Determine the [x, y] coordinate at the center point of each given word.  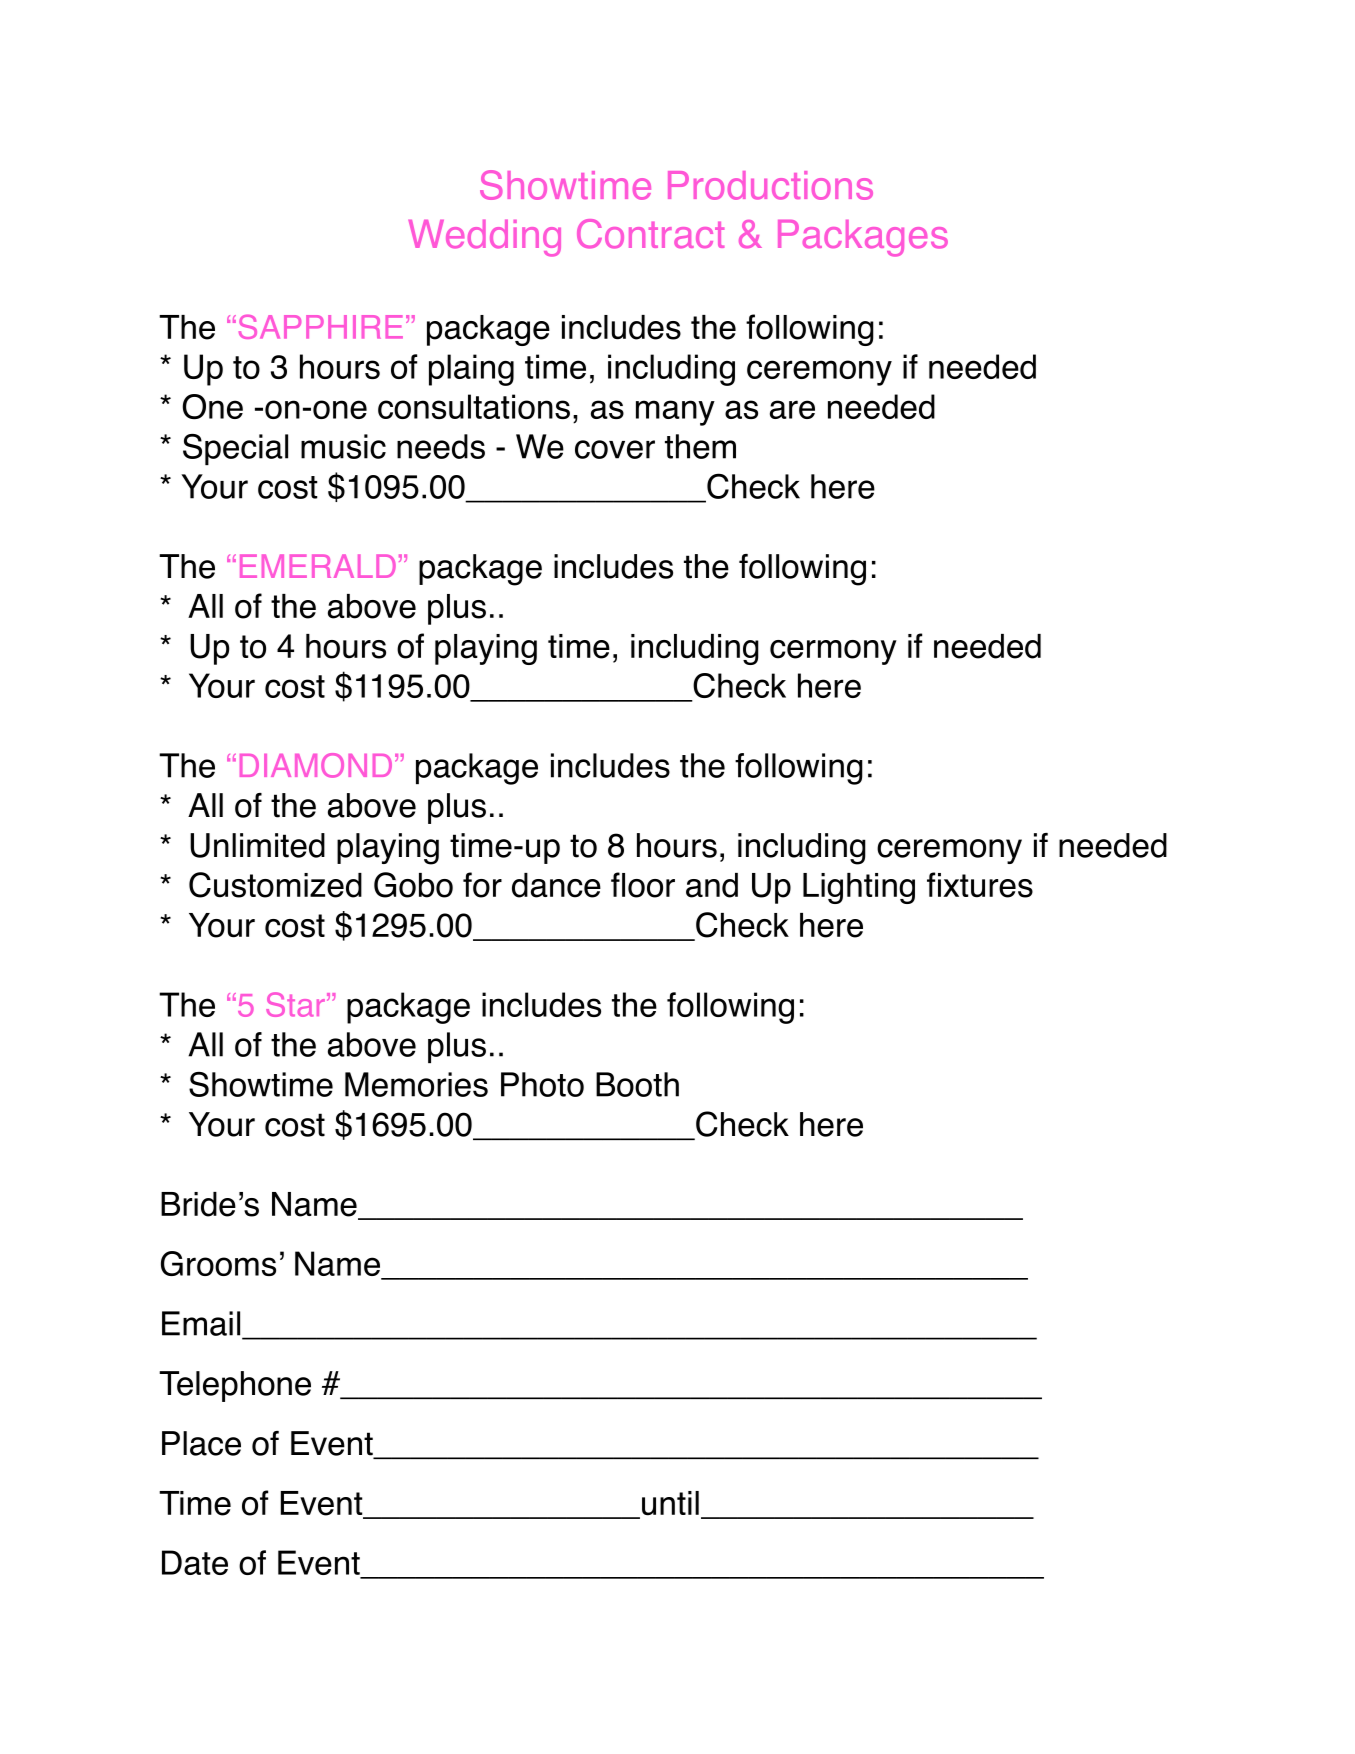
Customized [275, 885]
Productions [770, 185]
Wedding [484, 238]
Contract [650, 234]
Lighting [859, 888]
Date [195, 1562]
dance [556, 885]
